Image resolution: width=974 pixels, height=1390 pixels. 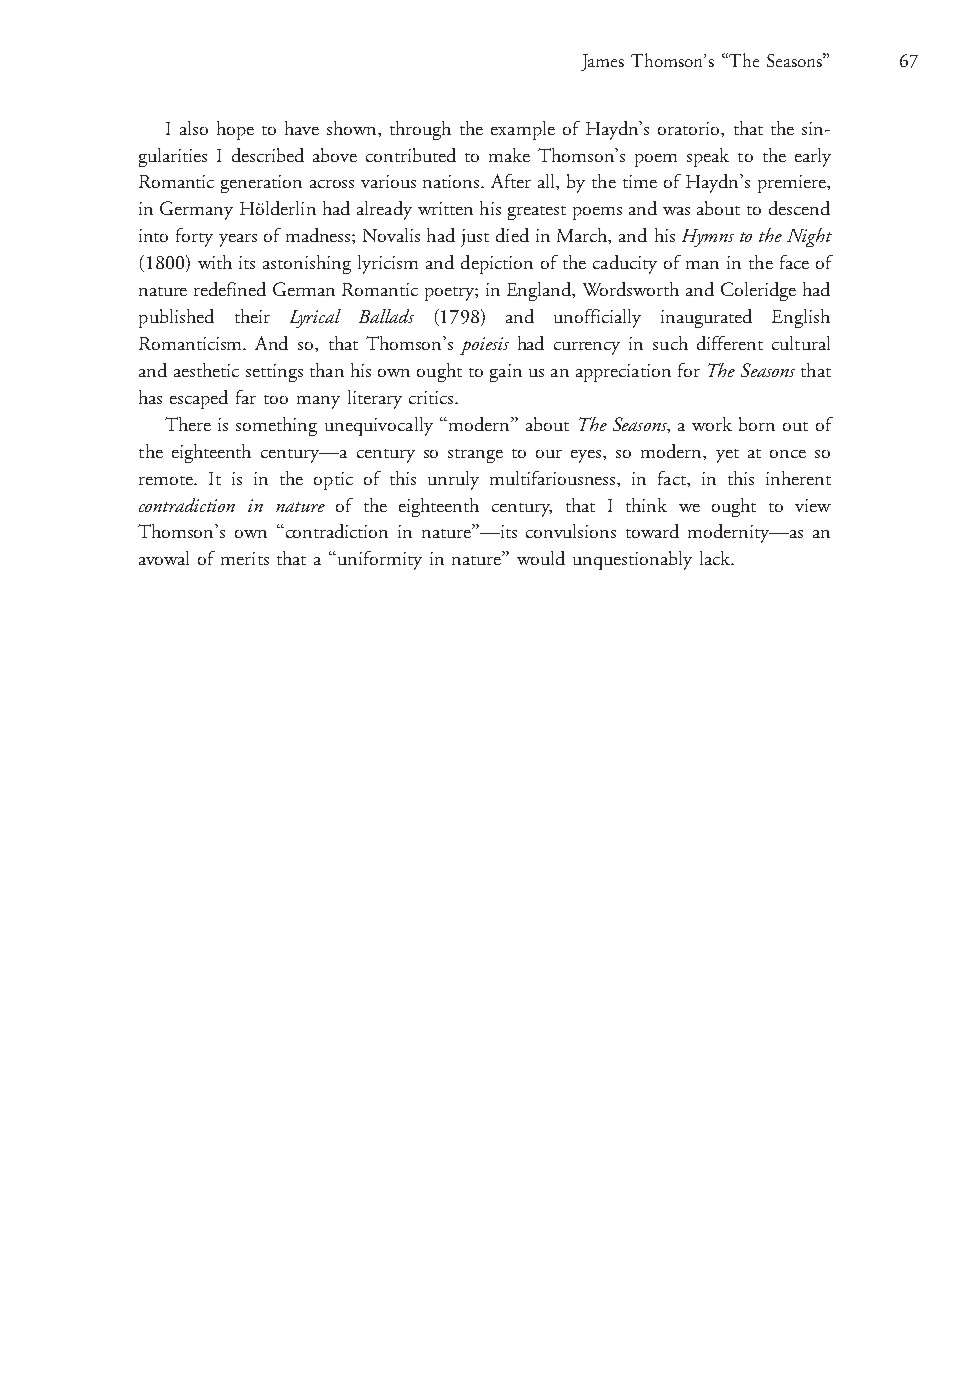 I want to click on strange, so click(x=475, y=456).
